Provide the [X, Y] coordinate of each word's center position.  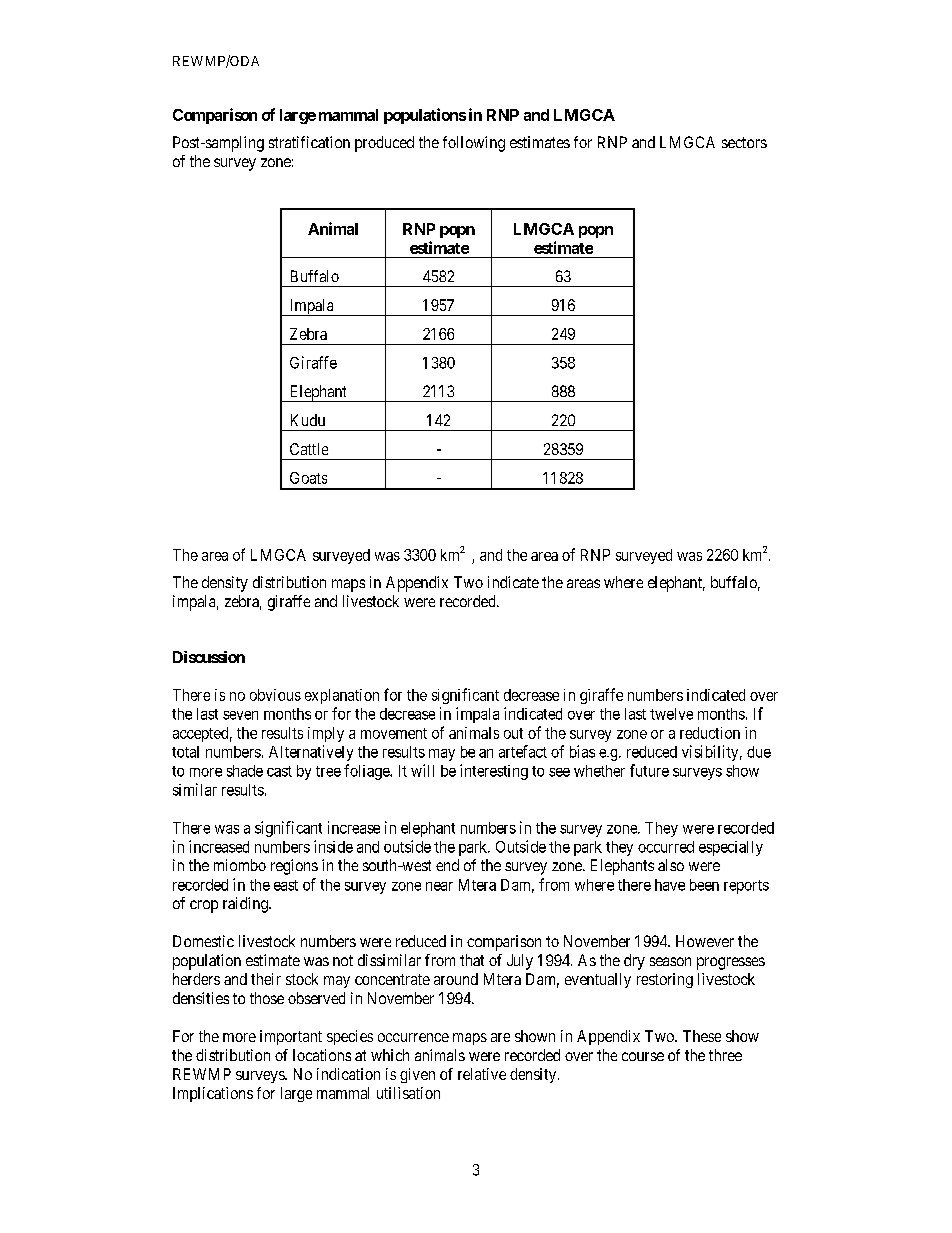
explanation [342, 696]
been [704, 885]
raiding [246, 905]
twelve [671, 714]
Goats [308, 478]
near [439, 886]
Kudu [308, 420]
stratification [309, 142]
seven [240, 715]
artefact [523, 751]
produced [384, 144]
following [474, 144]
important [291, 1037]
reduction [710, 733]
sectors [744, 142]
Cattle [309, 449]
